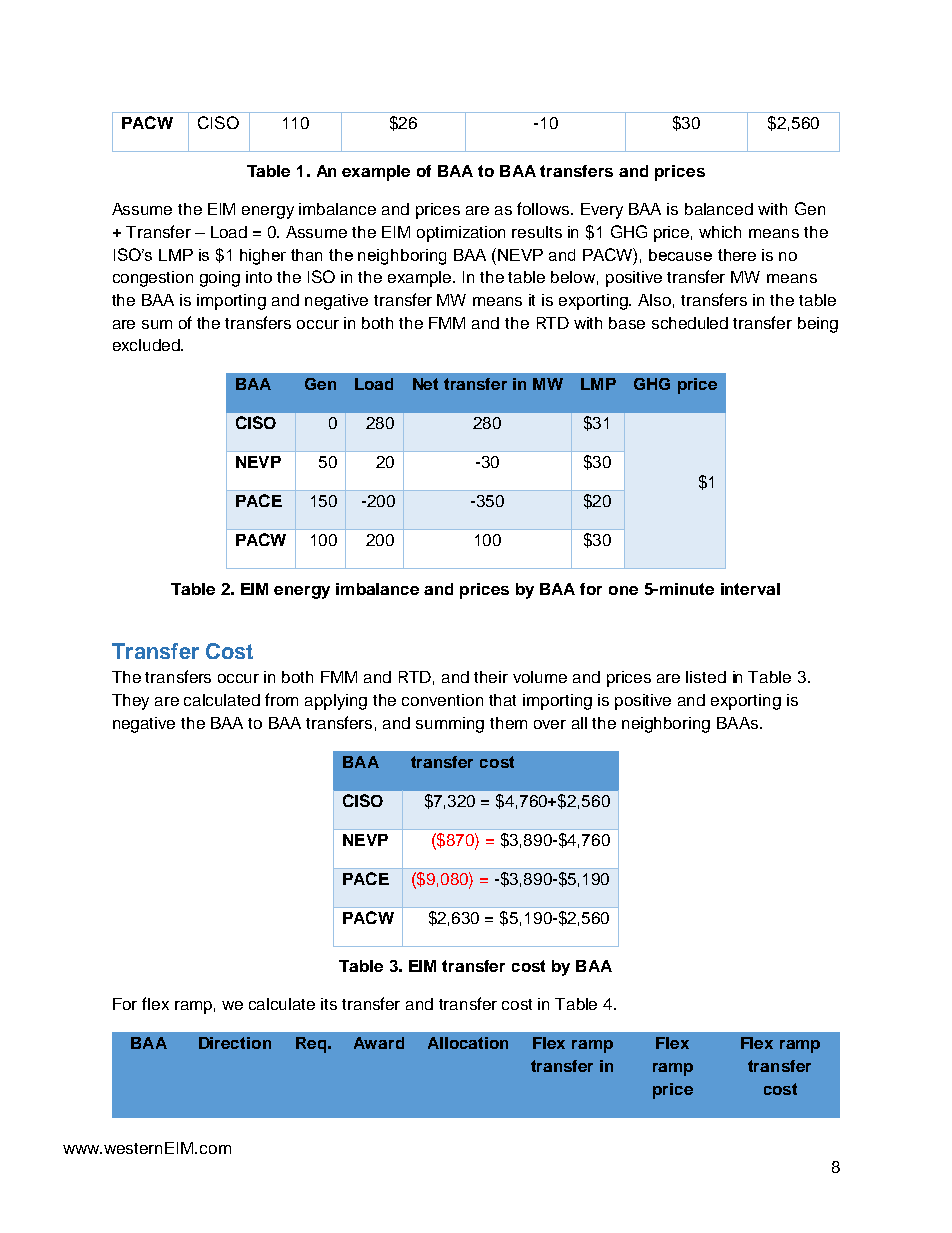 The image size is (952, 1233). Describe the element at coordinates (720, 232) in the screenshot. I see `which` at that location.
